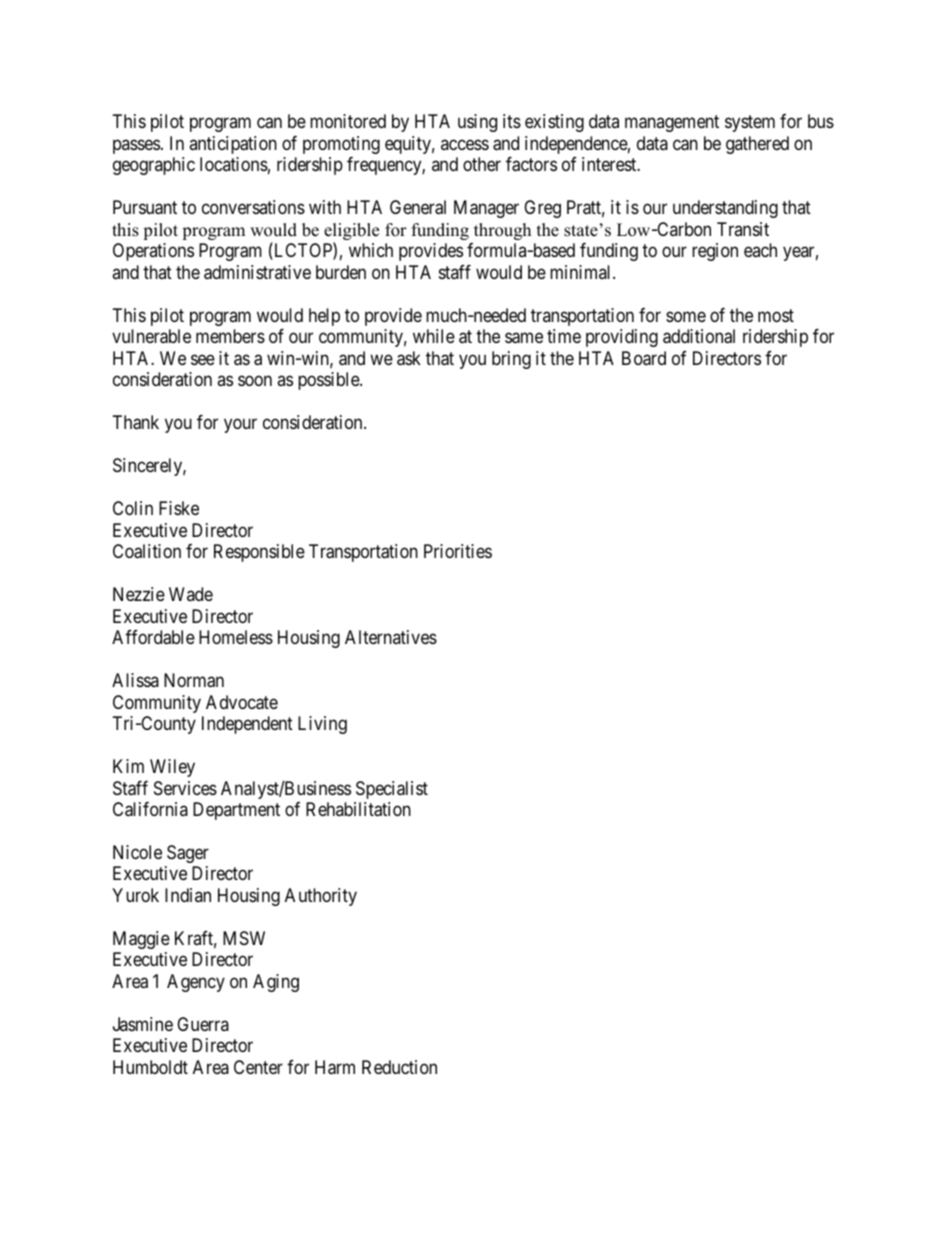  Describe the element at coordinates (458, 551) in the document. I see `Priorities` at that location.
